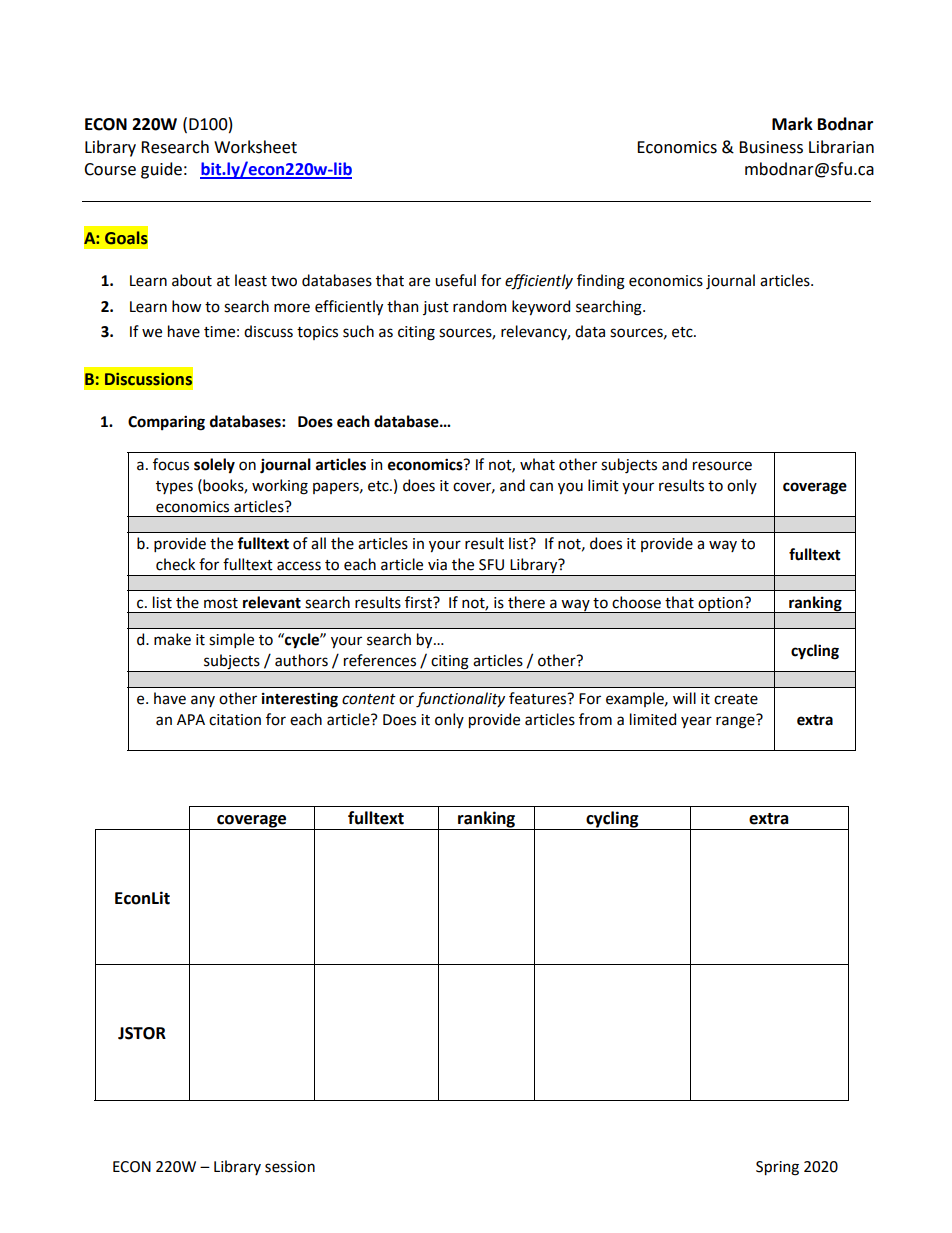 This image has width=952, height=1233. What do you see at coordinates (455, 280) in the image?
I see `useful` at bounding box center [455, 280].
